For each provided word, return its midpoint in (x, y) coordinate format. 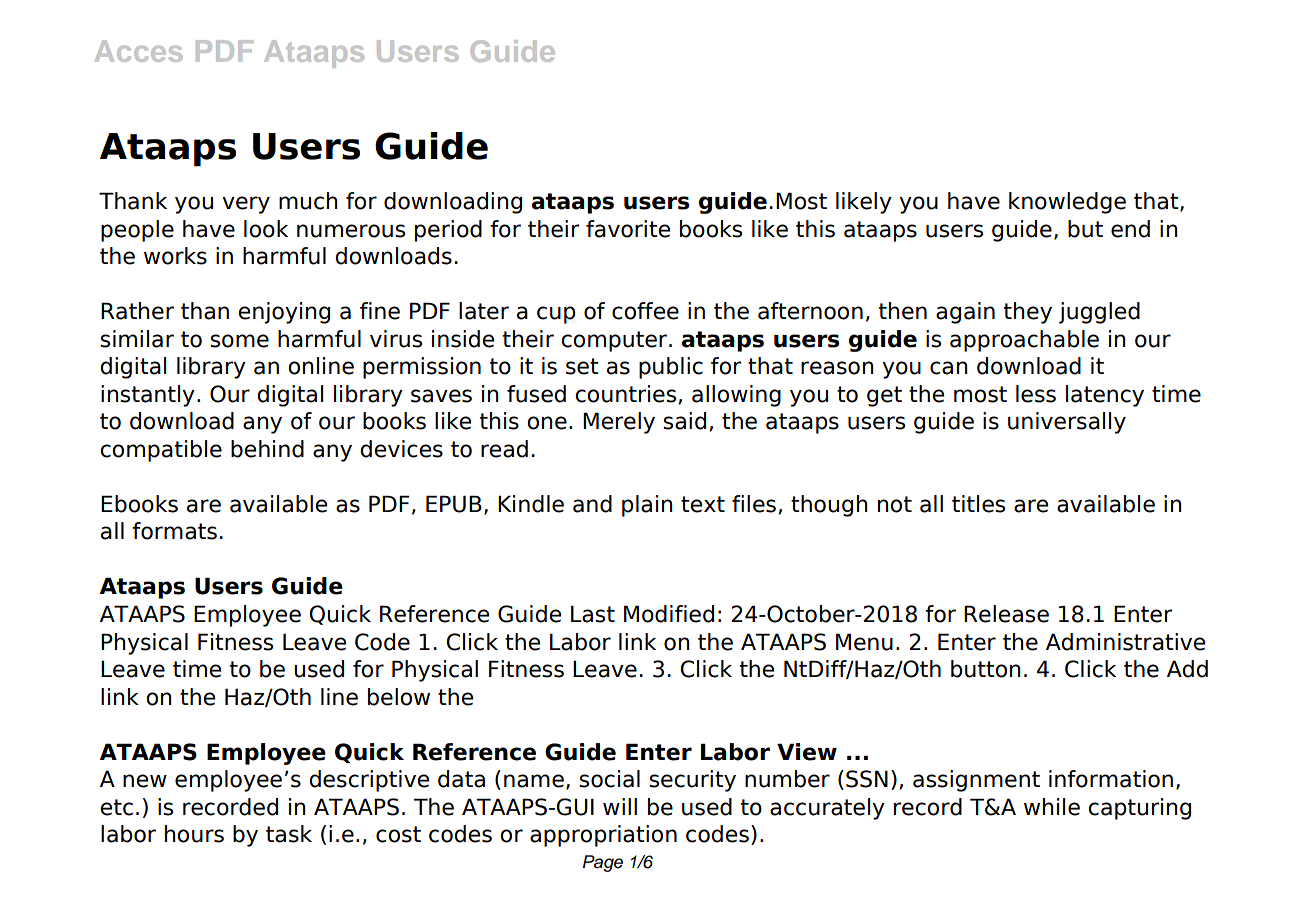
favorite (628, 229)
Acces (138, 51)
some (239, 341)
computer (614, 341)
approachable (1024, 341)
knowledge (1067, 203)
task (289, 834)
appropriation (603, 836)
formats (174, 531)
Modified (669, 614)
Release (1006, 614)
